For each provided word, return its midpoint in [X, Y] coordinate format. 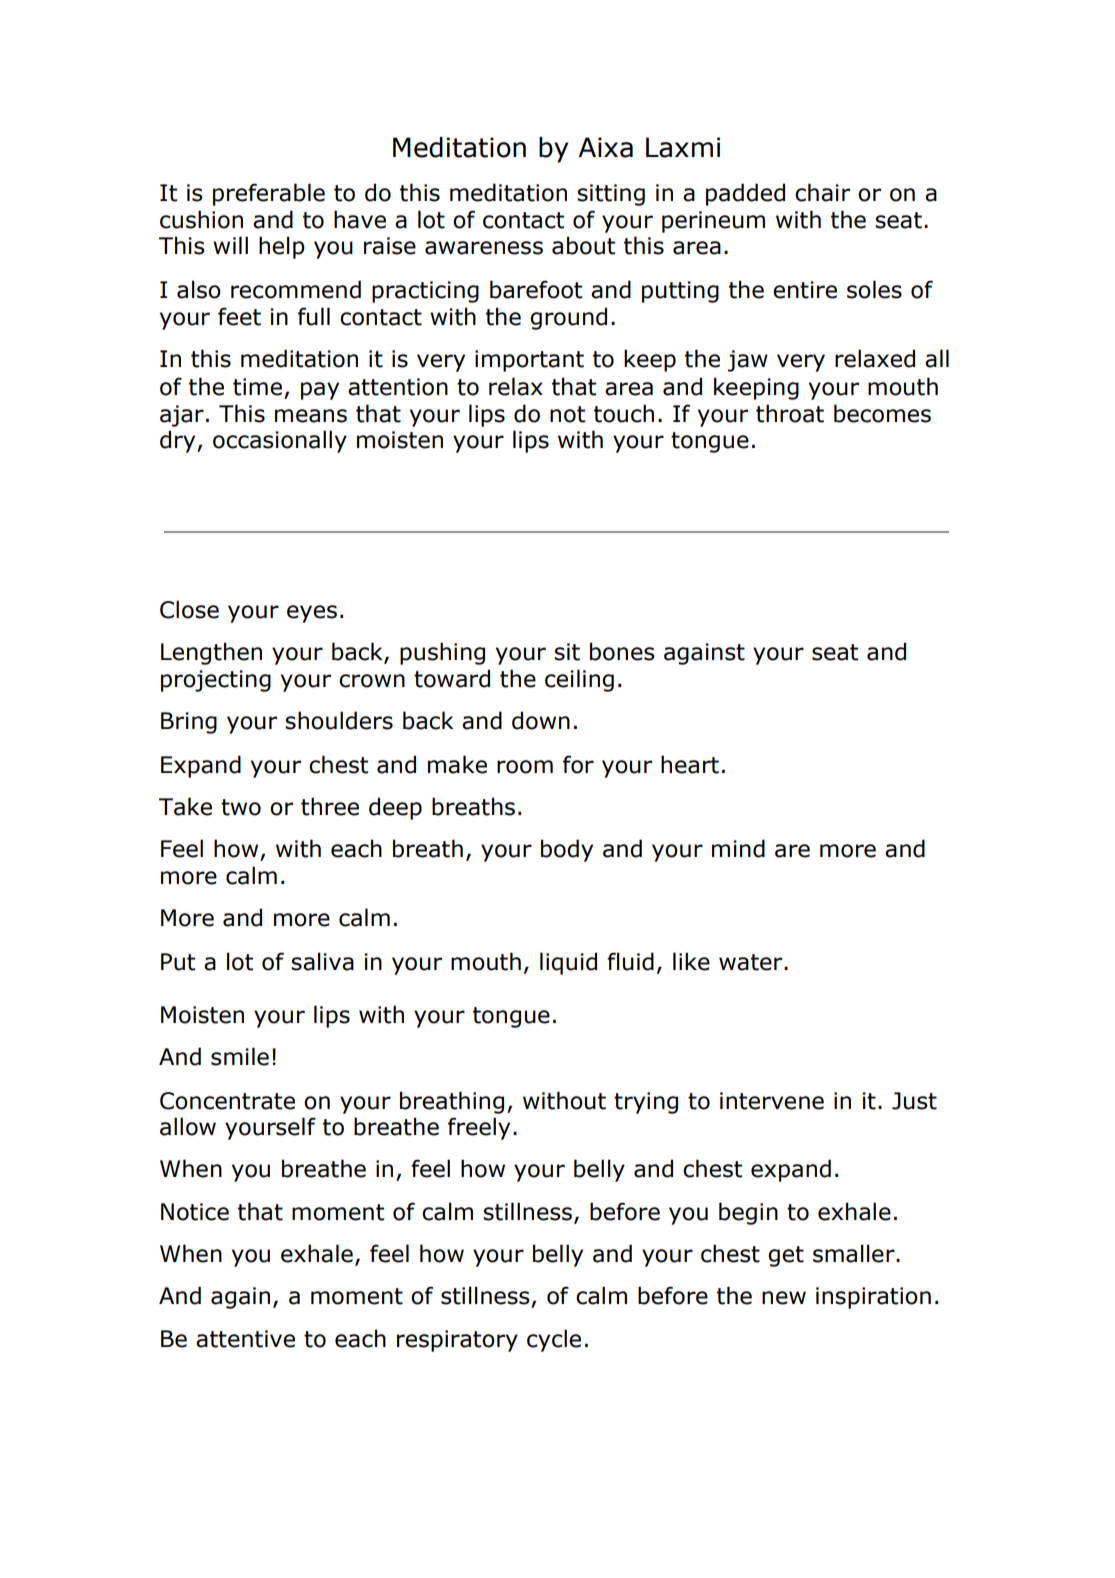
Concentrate [227, 1101]
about [583, 245]
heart [690, 764]
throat [790, 413]
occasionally [280, 441]
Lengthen [211, 653]
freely [479, 1128]
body [567, 850]
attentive [245, 1339]
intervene [772, 1101]
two [241, 807]
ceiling [579, 680]
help [282, 247]
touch [624, 413]
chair [822, 192]
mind [738, 848]
